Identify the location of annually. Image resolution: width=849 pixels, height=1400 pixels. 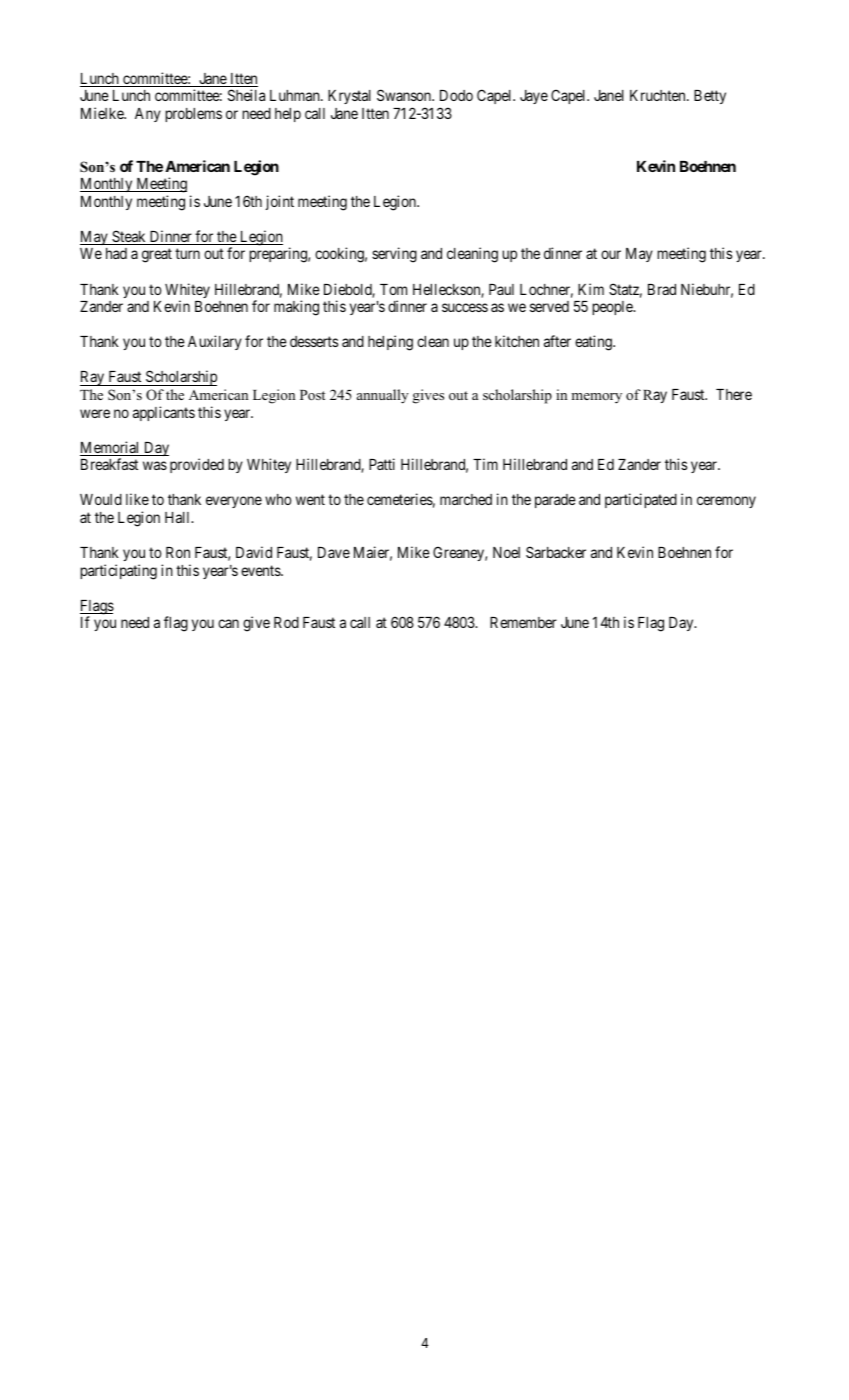
(383, 396).
